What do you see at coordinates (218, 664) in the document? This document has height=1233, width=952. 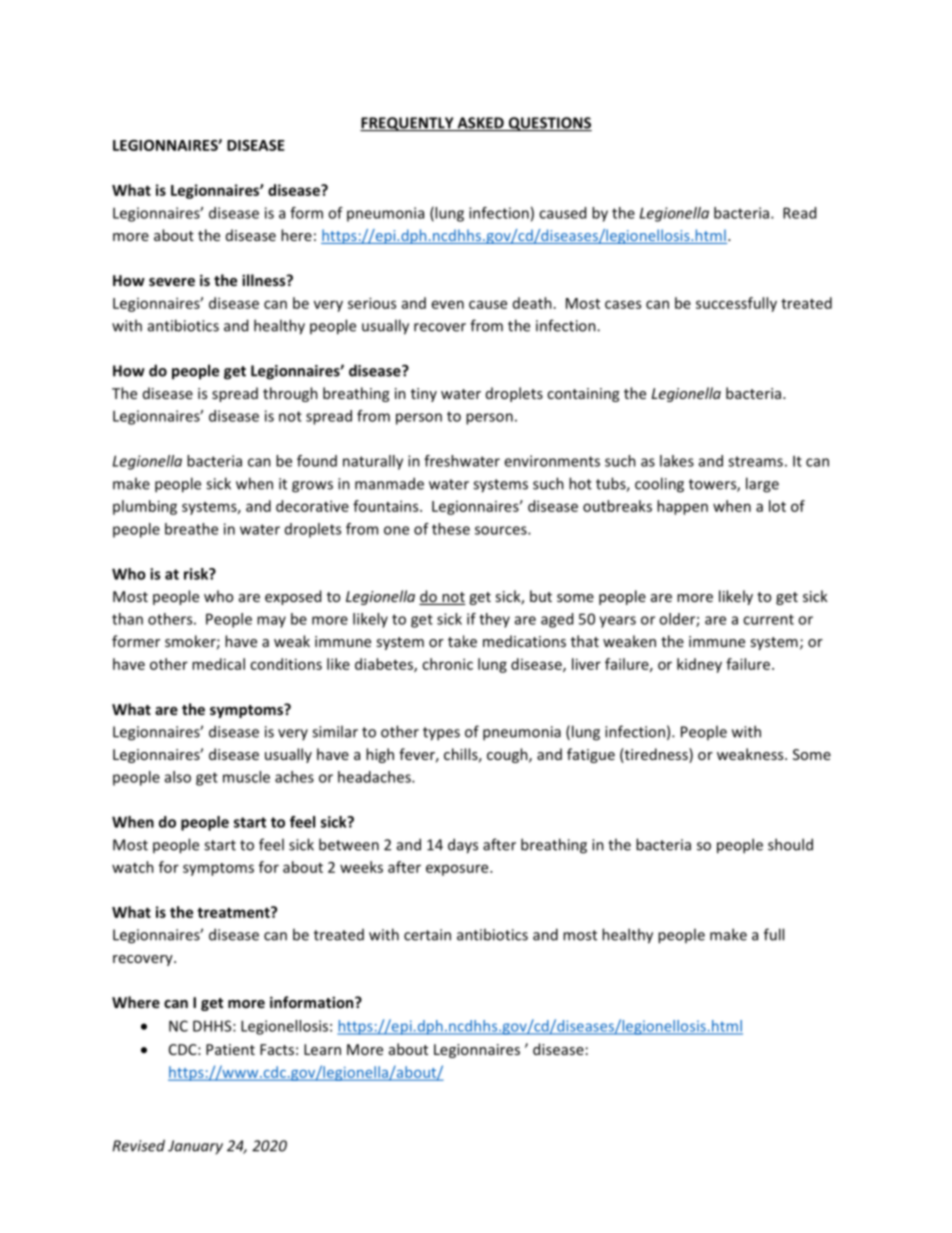 I see `medical` at bounding box center [218, 664].
